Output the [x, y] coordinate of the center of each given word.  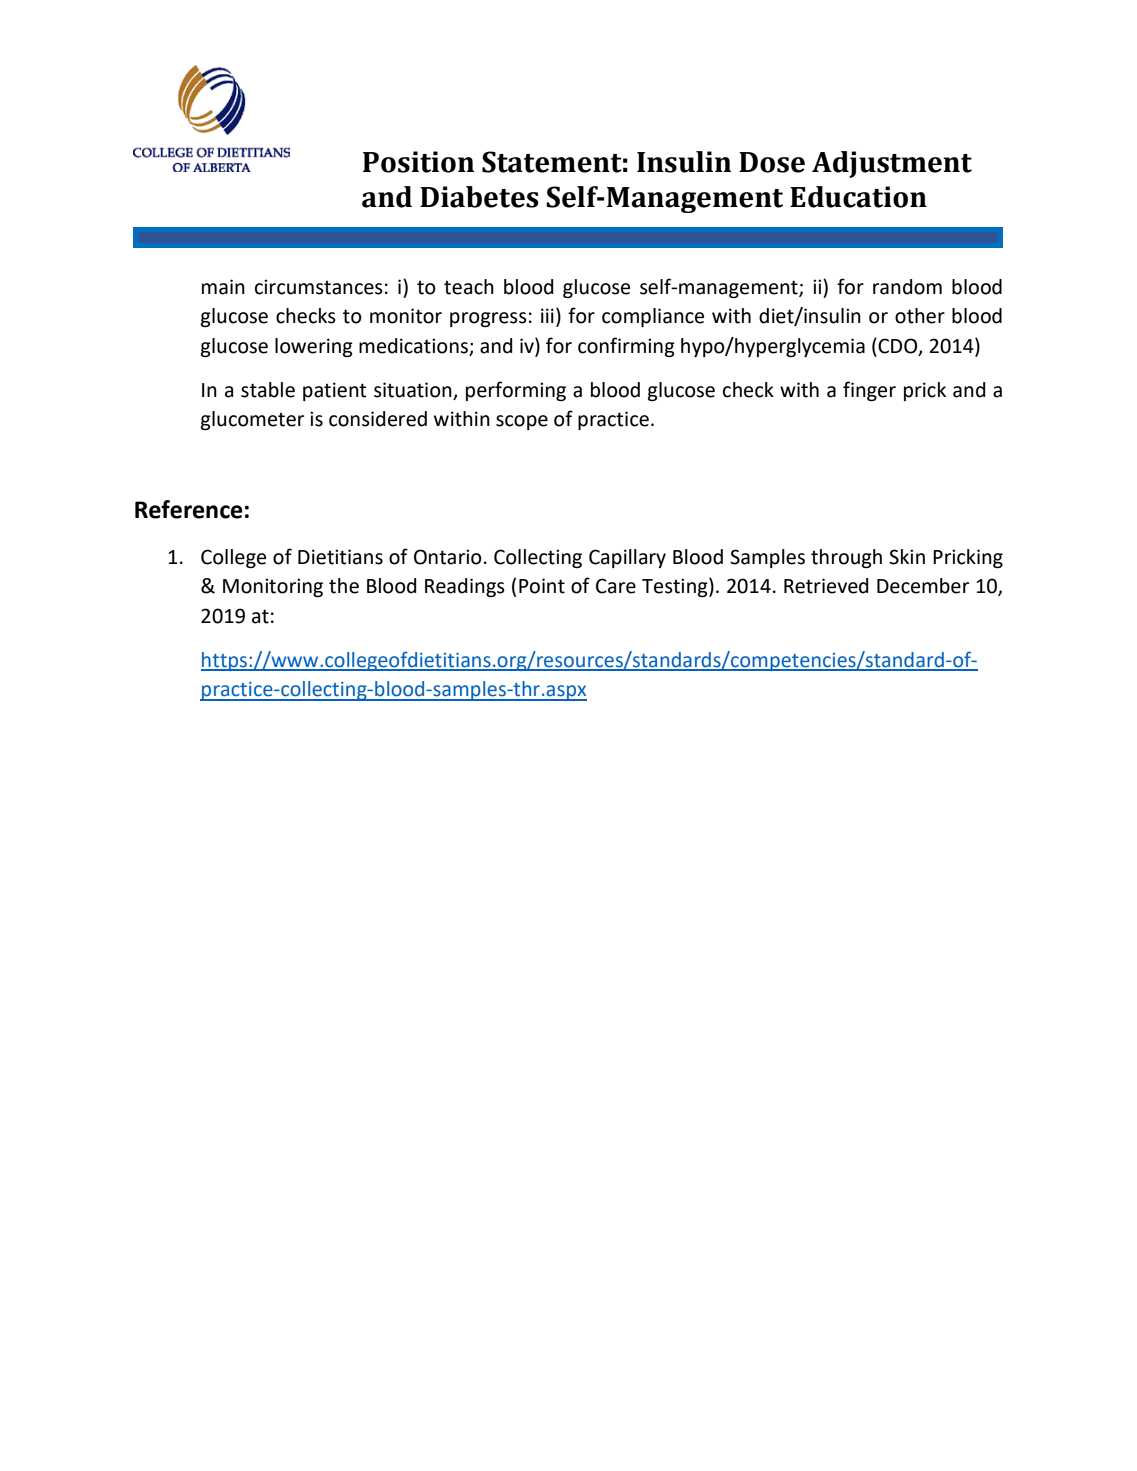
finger [869, 391]
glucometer [252, 420]
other [920, 316]
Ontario [448, 557]
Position [418, 162]
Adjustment [892, 164]
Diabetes [479, 197]
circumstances [319, 287]
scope [522, 422]
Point [542, 586]
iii [547, 315]
